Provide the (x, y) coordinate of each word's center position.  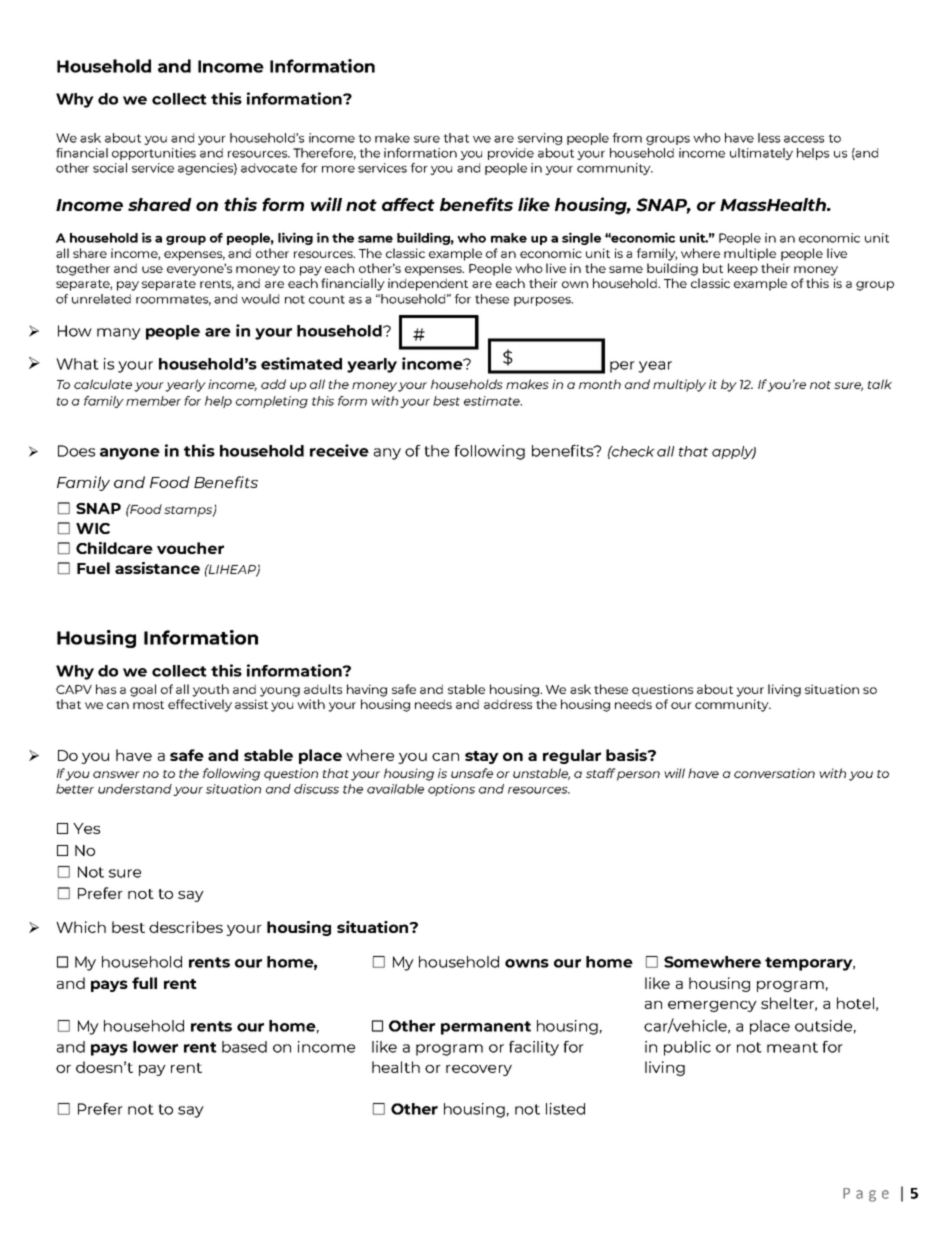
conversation (774, 773)
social (110, 168)
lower (155, 1047)
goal (143, 690)
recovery (479, 1070)
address (508, 704)
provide (511, 154)
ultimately (761, 154)
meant (792, 1047)
